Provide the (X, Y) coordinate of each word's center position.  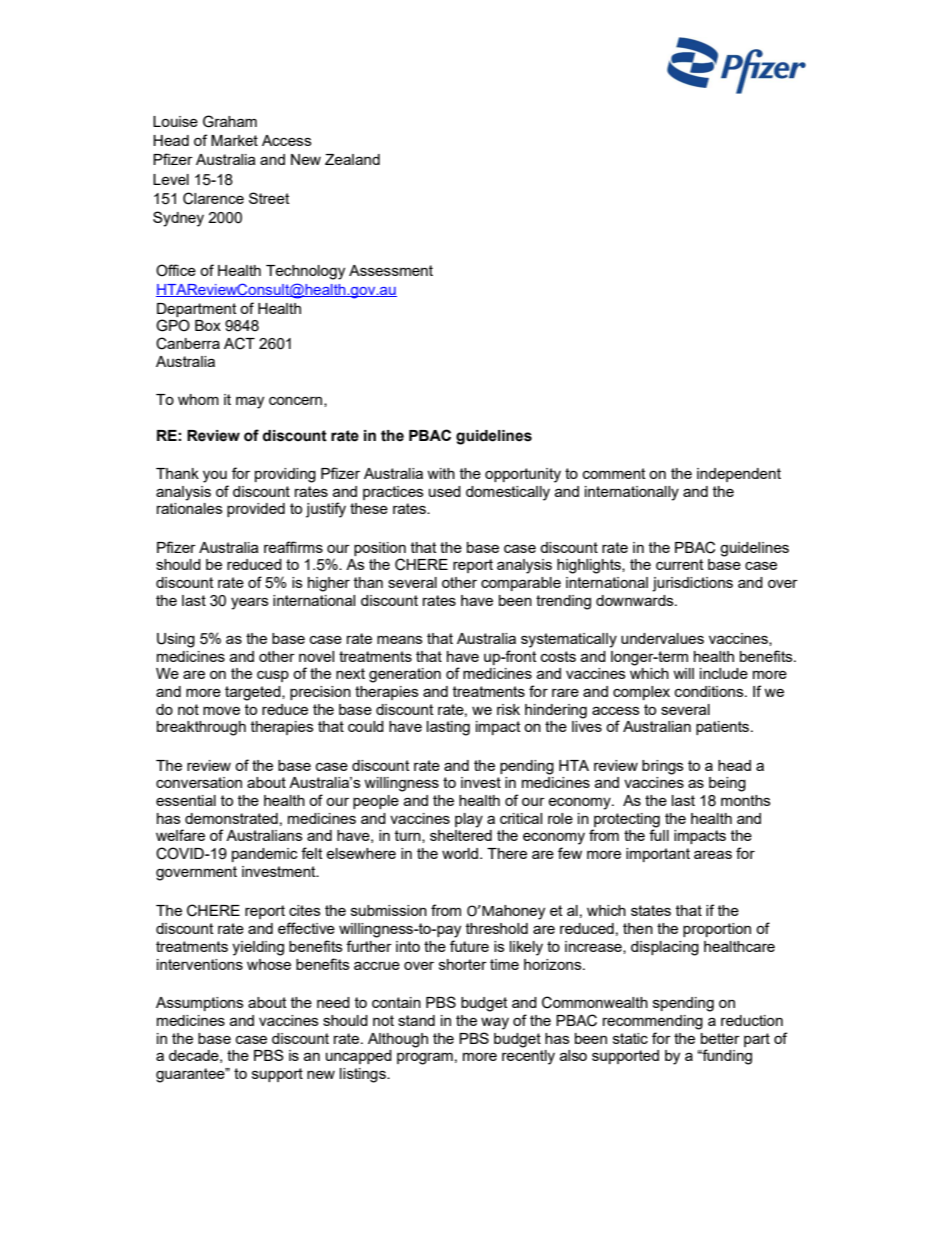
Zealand (352, 159)
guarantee (191, 1075)
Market (234, 140)
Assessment (391, 270)
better (720, 1038)
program (425, 1059)
